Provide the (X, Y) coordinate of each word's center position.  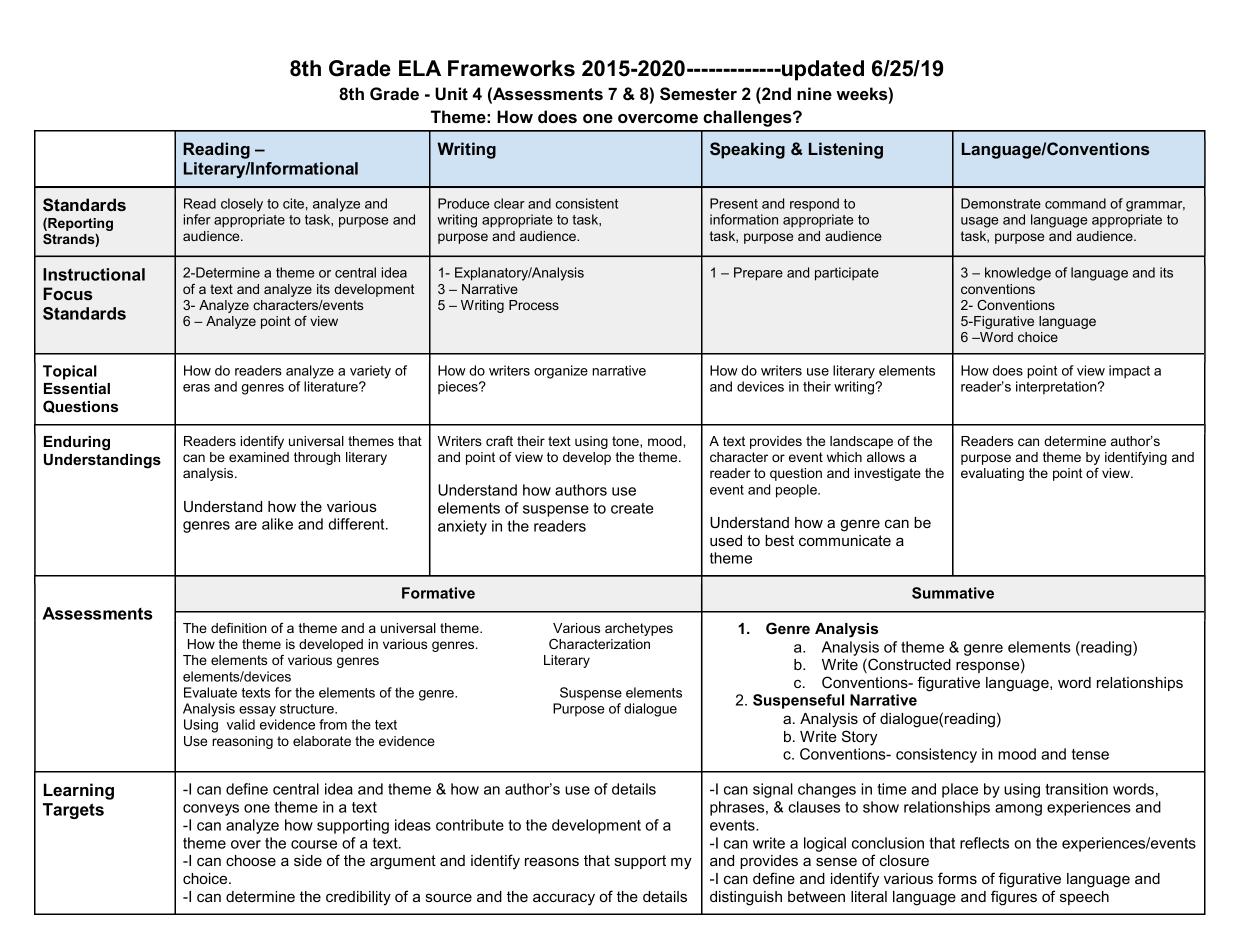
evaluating (992, 474)
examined (259, 457)
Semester (698, 94)
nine (814, 93)
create (632, 508)
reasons (552, 861)
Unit (451, 94)
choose (251, 860)
